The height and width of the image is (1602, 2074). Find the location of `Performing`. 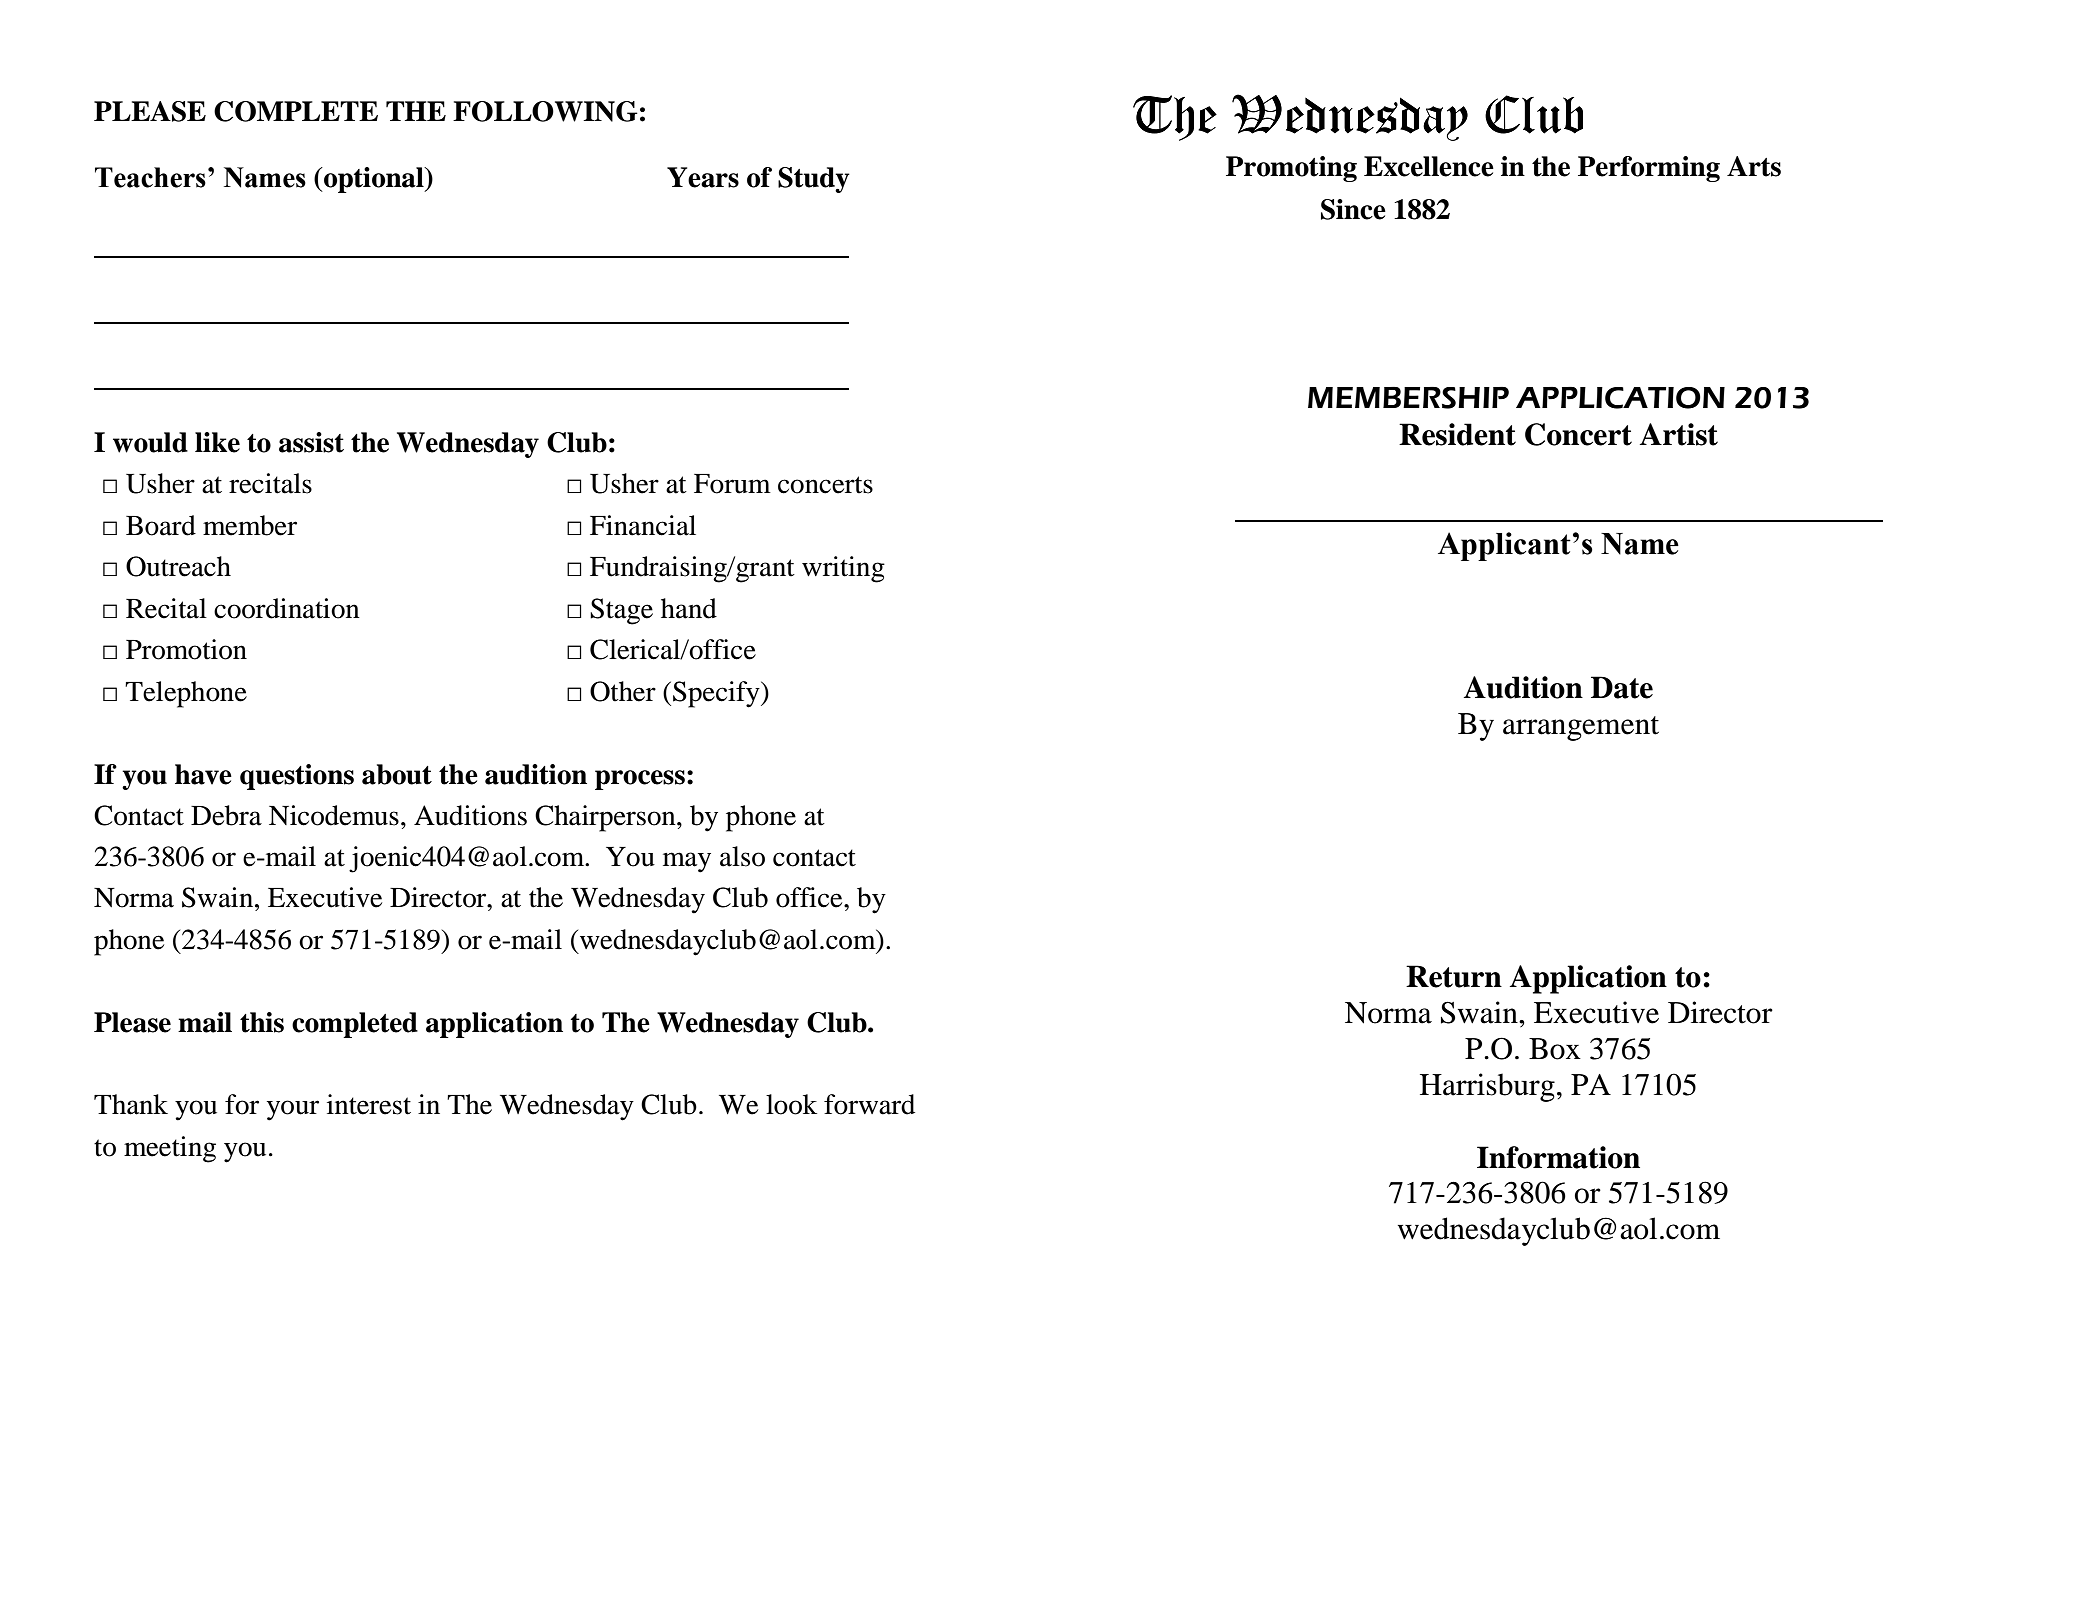

Performing is located at coordinates (1649, 169).
